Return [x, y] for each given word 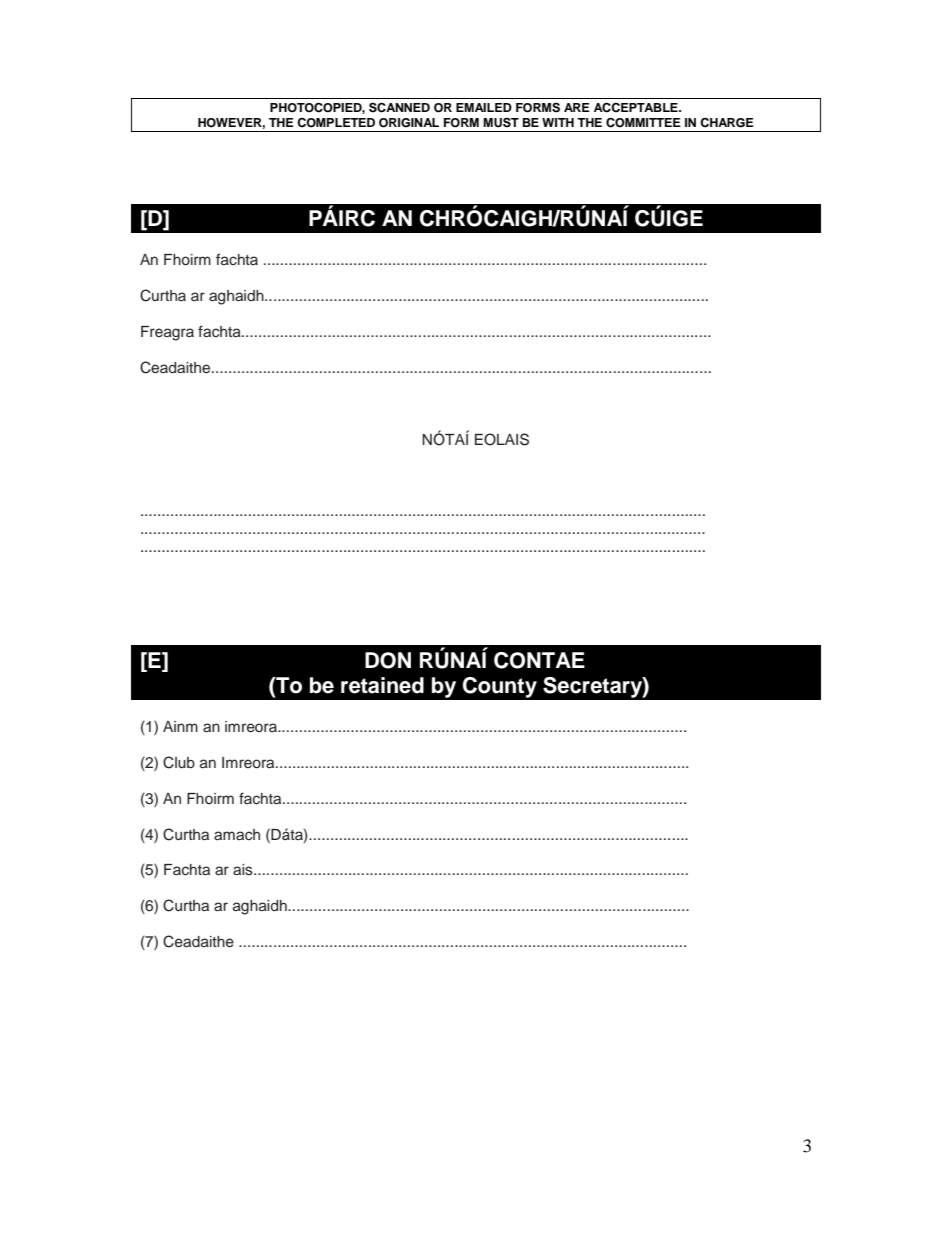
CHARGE [727, 123]
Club [179, 762]
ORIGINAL [409, 123]
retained [382, 685]
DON [388, 660]
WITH [558, 122]
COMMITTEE [643, 122]
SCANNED [399, 107]
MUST [501, 122]
